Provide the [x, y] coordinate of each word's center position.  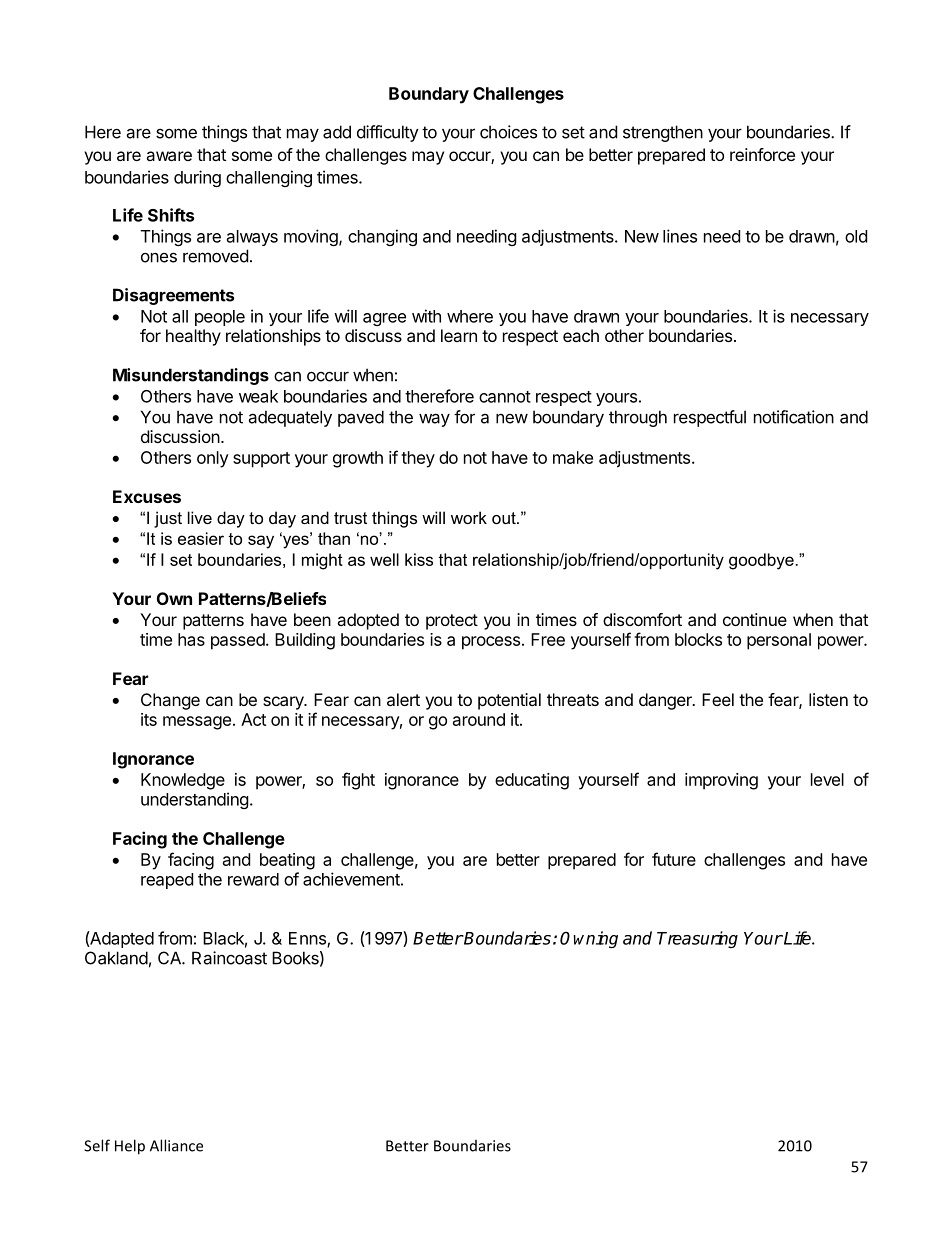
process [491, 643]
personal [779, 641]
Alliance [176, 1145]
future [674, 859]
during [197, 178]
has [191, 639]
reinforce [762, 154]
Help [130, 1147]
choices [508, 132]
